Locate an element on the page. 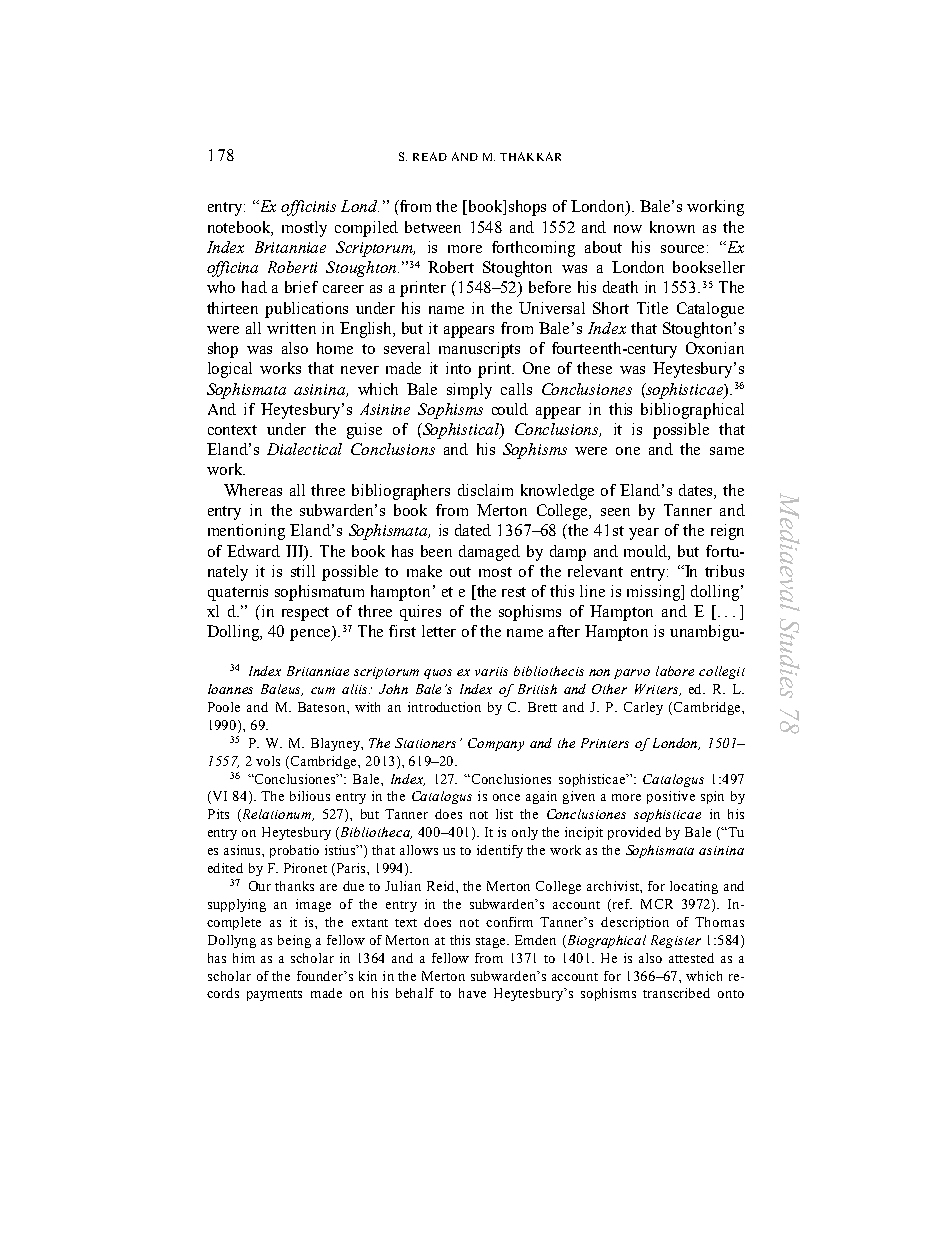 Image resolution: width=952 pixels, height=1233 pixels. being is located at coordinates (294, 941).
